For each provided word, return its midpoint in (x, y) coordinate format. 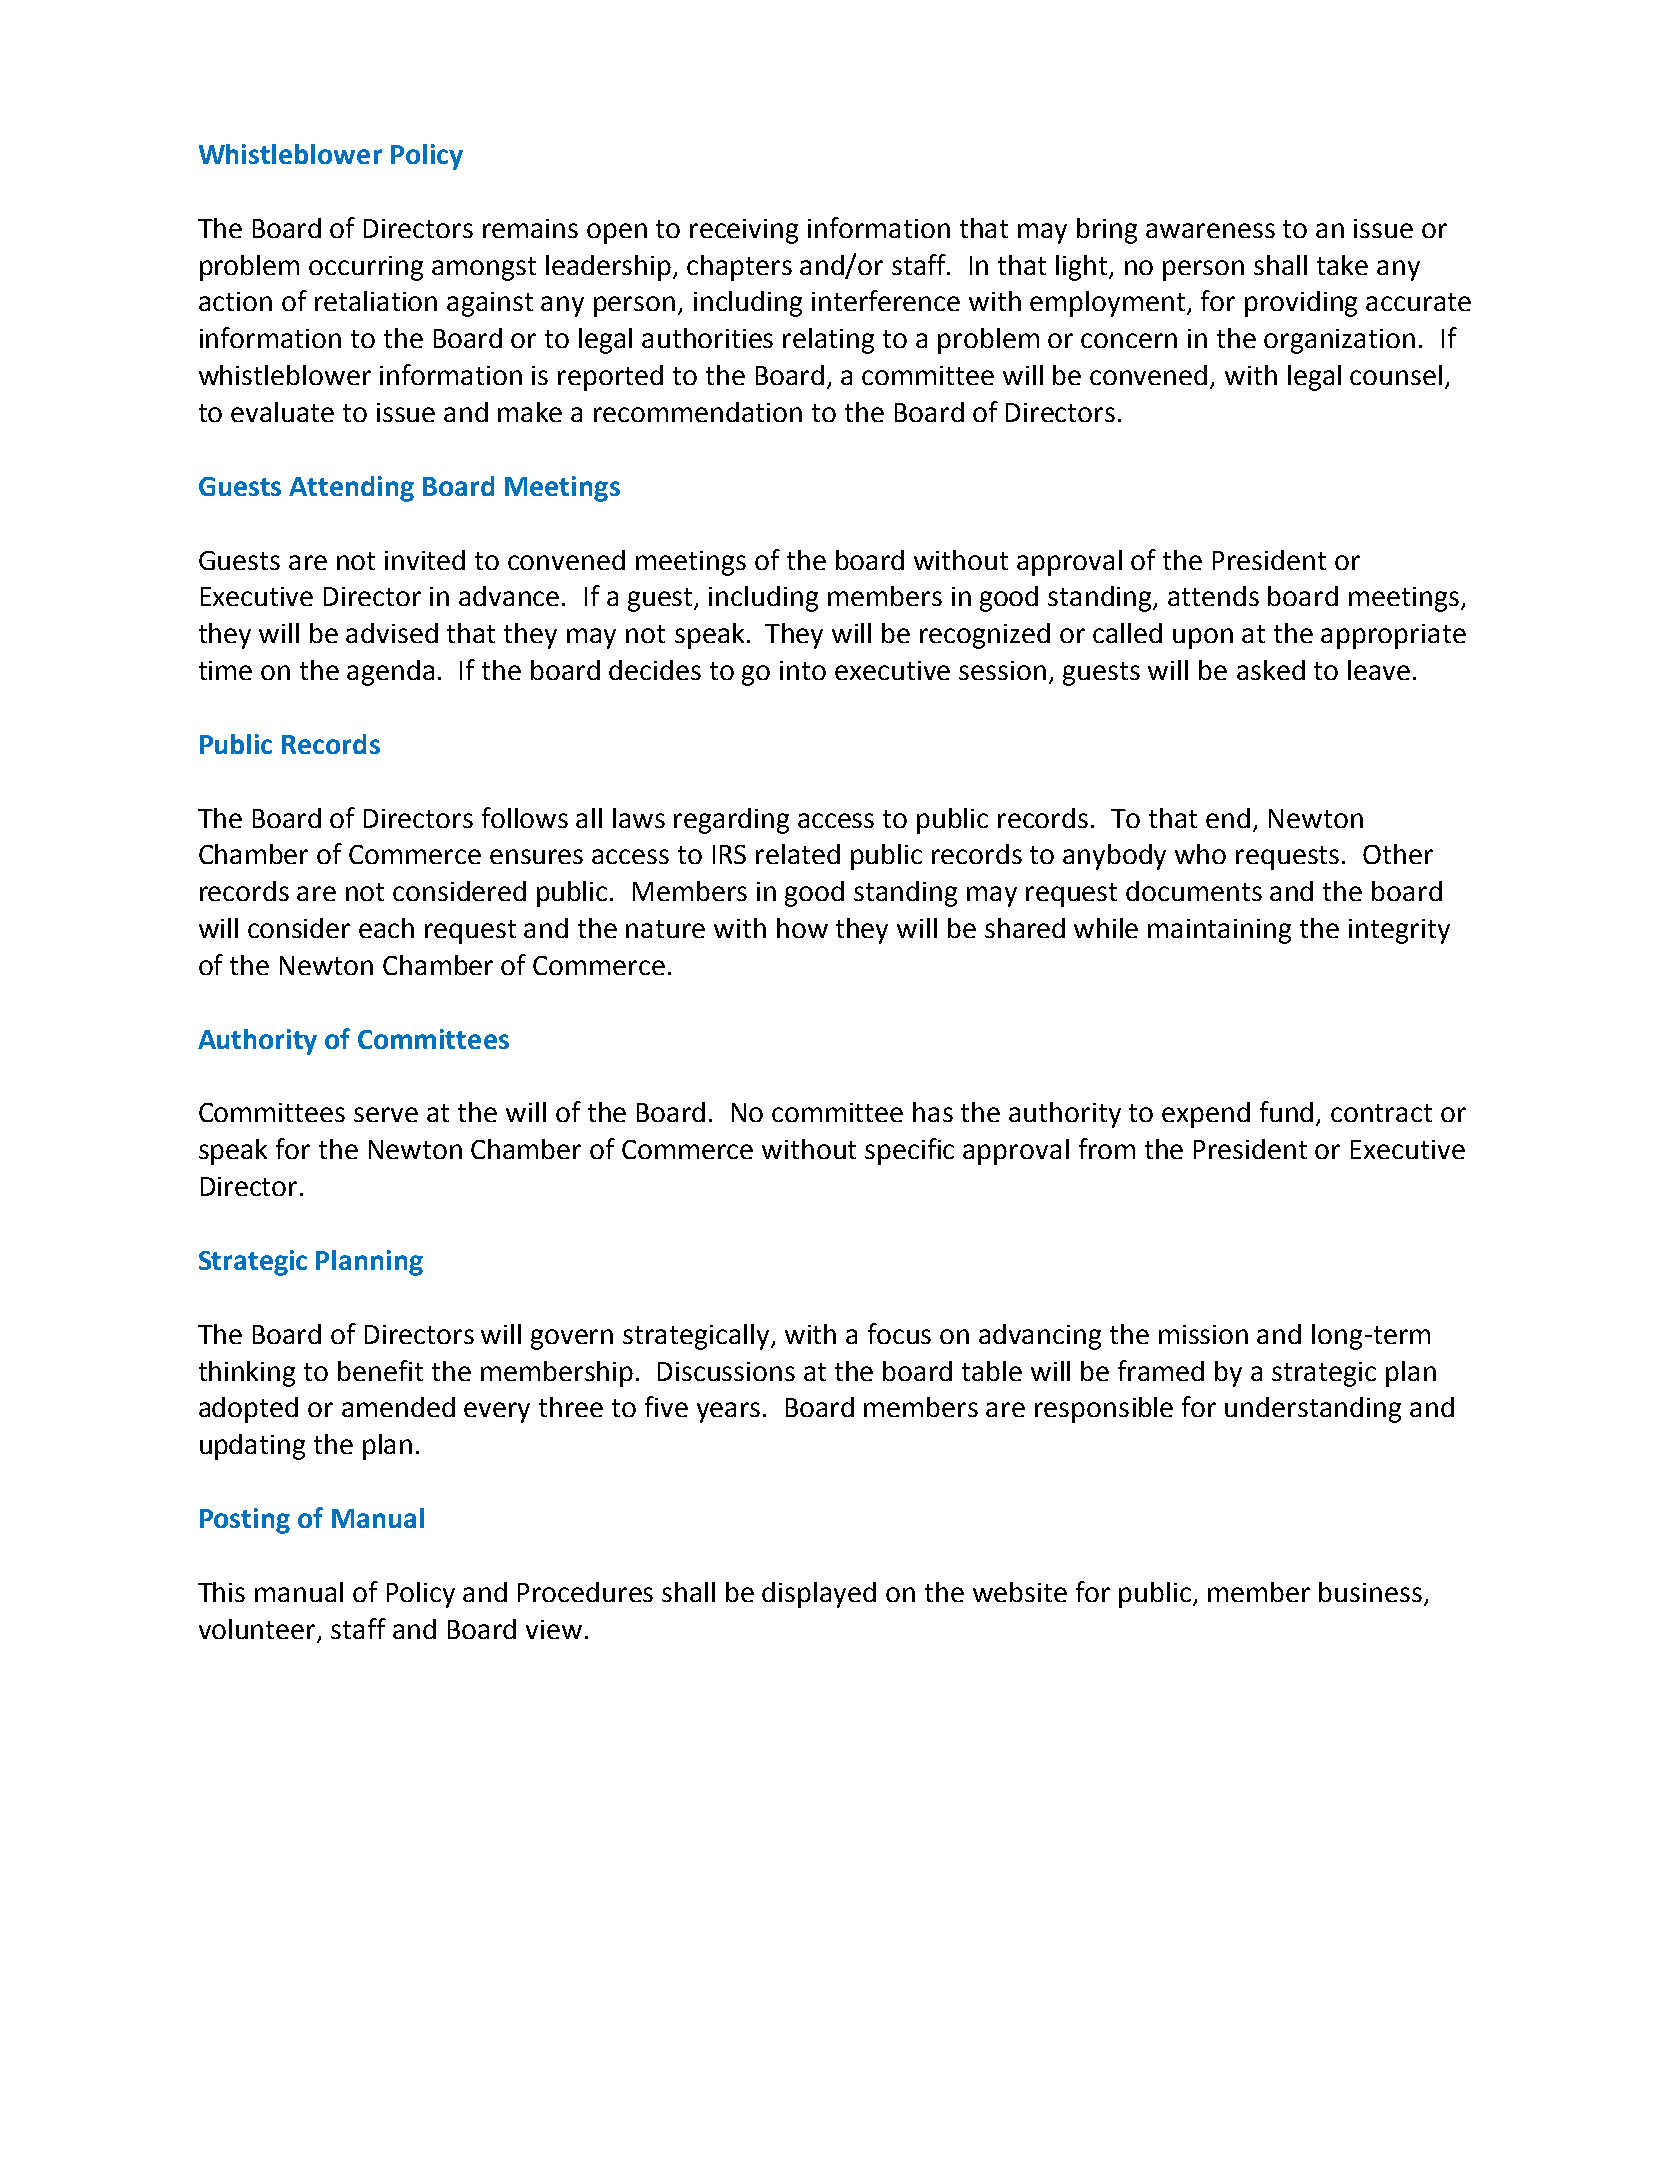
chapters (739, 268)
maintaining (1219, 931)
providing (1301, 304)
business (1370, 1592)
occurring (366, 268)
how (802, 928)
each (386, 928)
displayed (819, 1595)
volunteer (259, 1630)
